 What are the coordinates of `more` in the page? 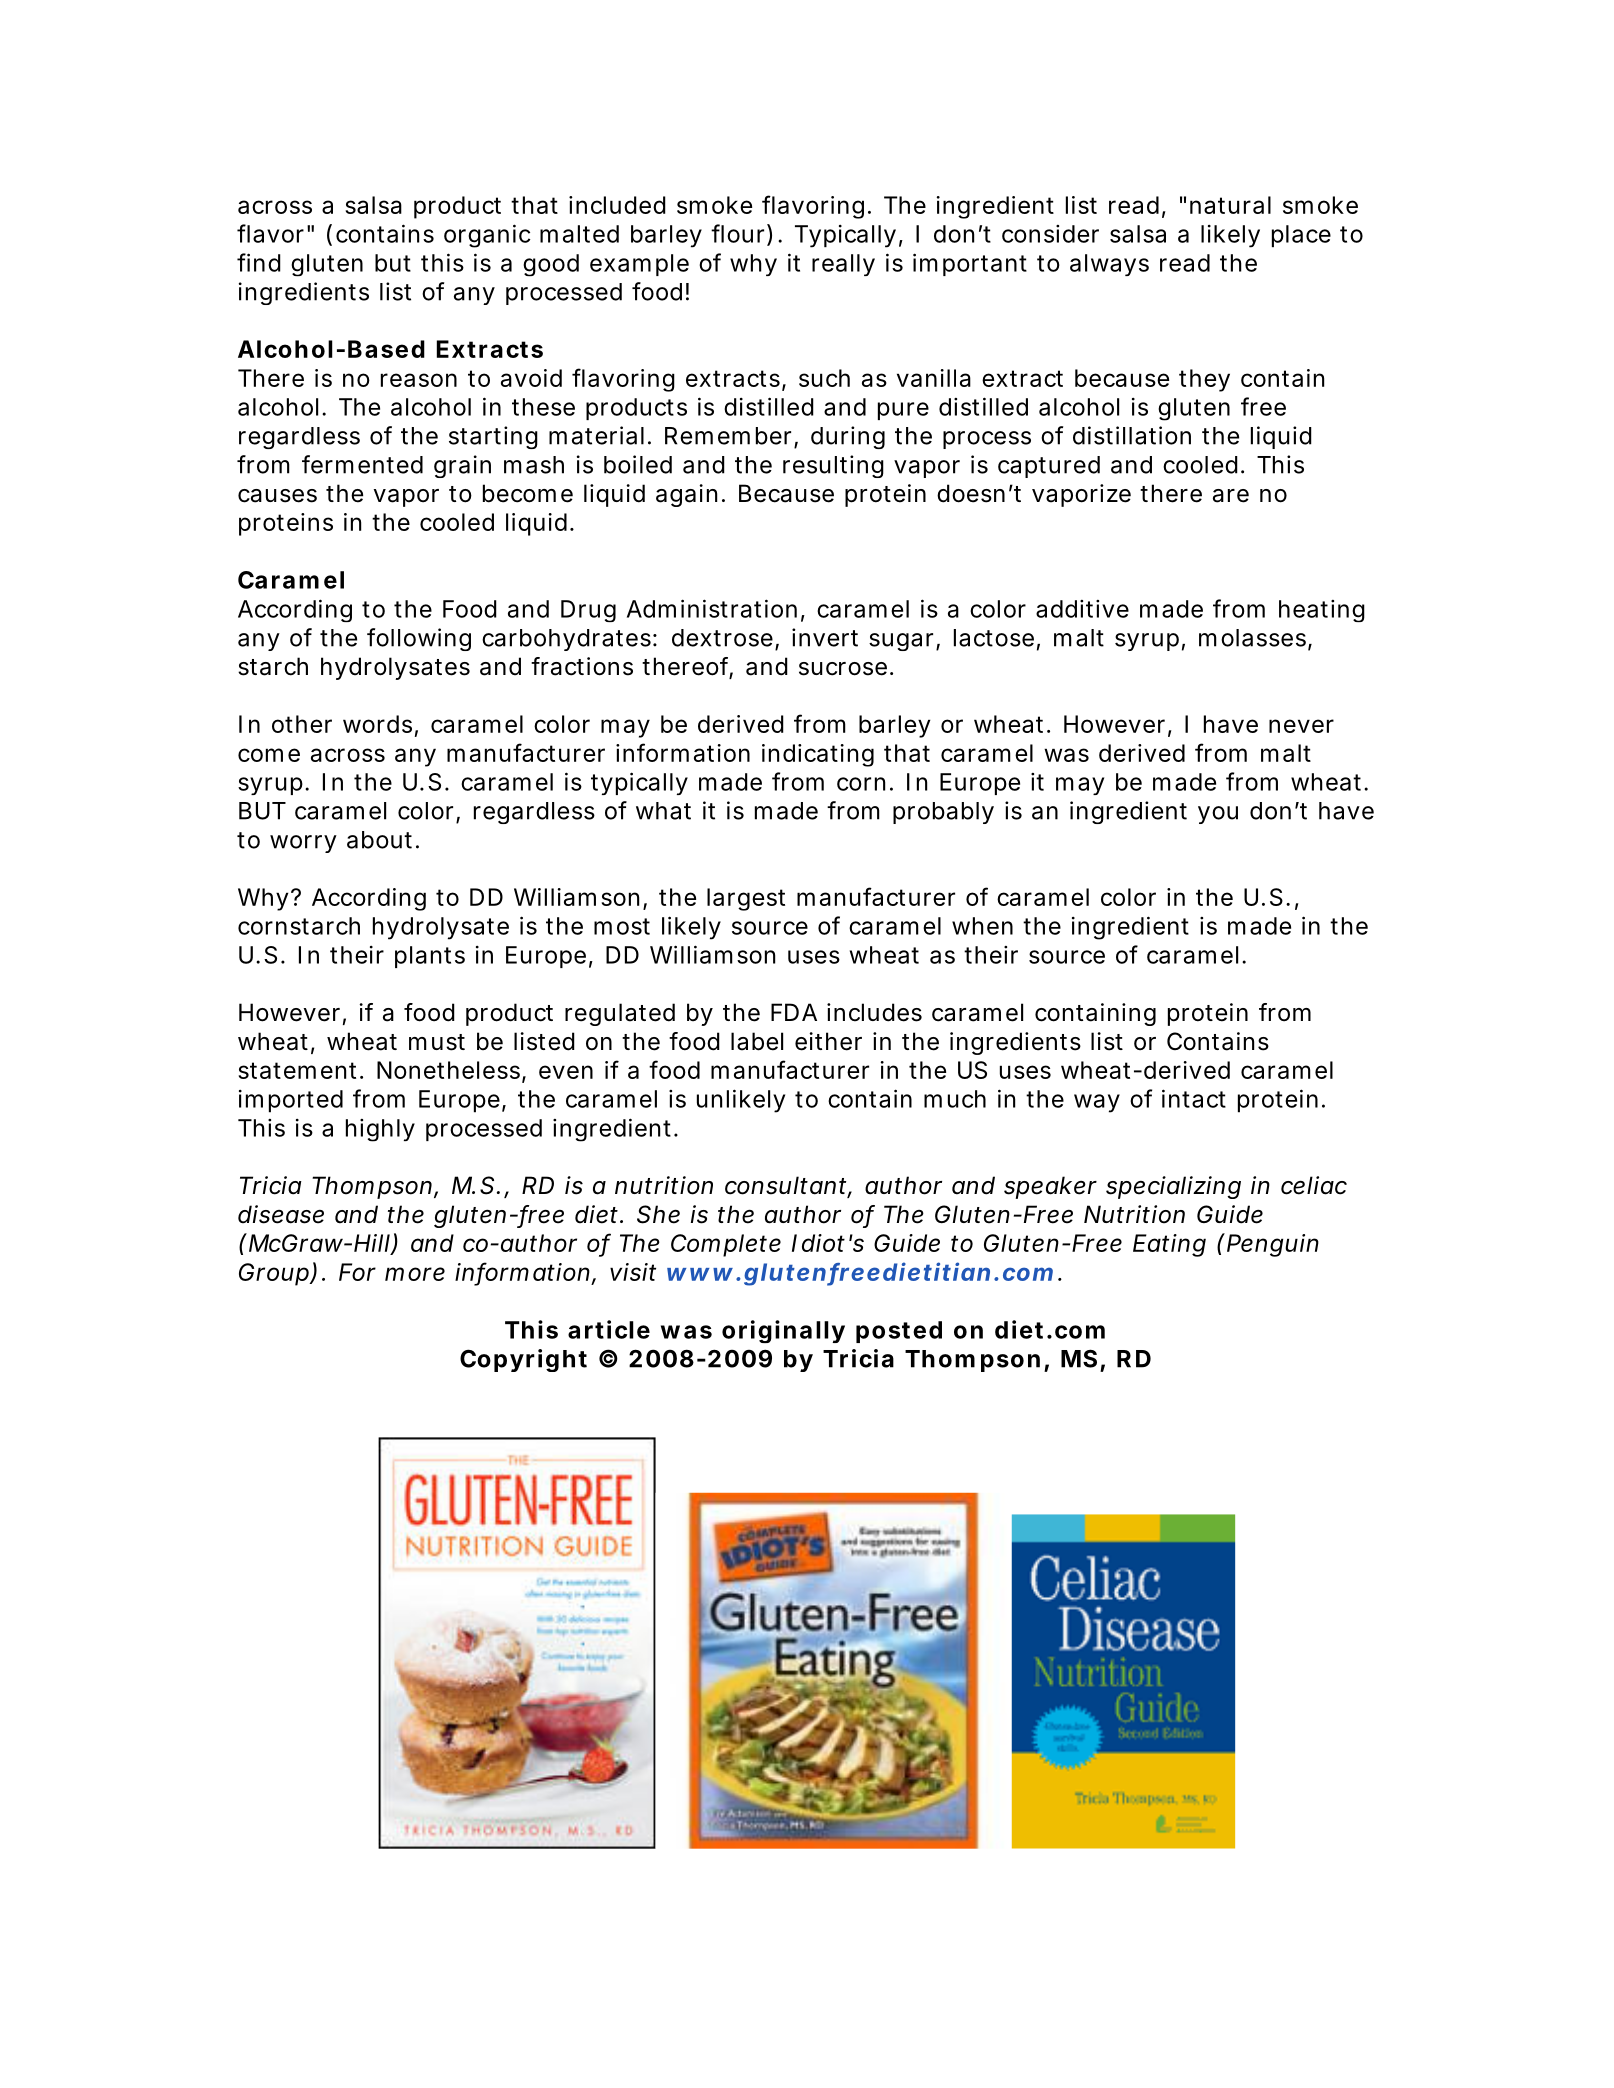 It's located at (415, 1274).
